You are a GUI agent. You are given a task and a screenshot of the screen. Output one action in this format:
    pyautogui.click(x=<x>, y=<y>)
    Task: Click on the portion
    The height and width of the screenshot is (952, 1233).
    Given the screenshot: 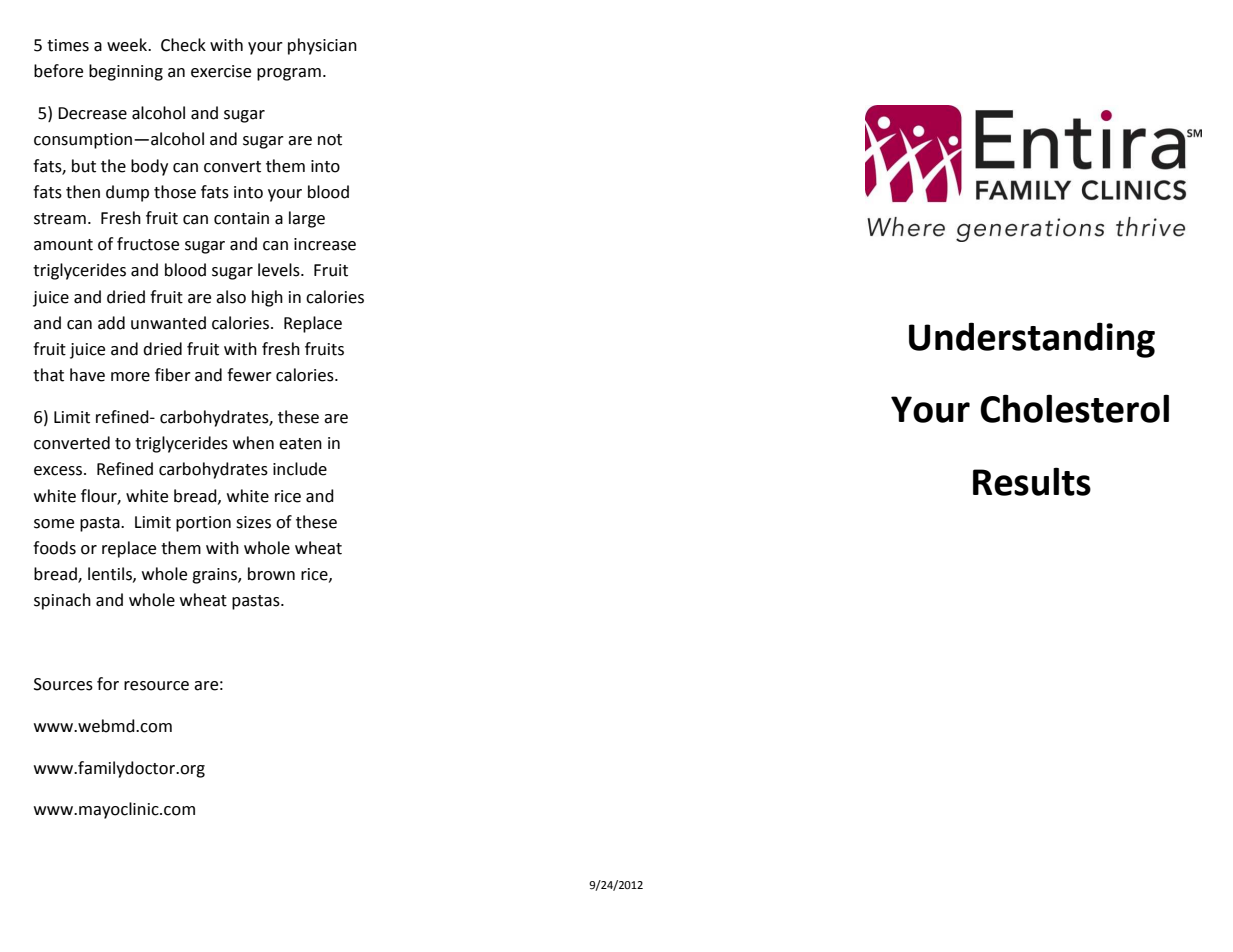 What is the action you would take?
    pyautogui.click(x=203, y=524)
